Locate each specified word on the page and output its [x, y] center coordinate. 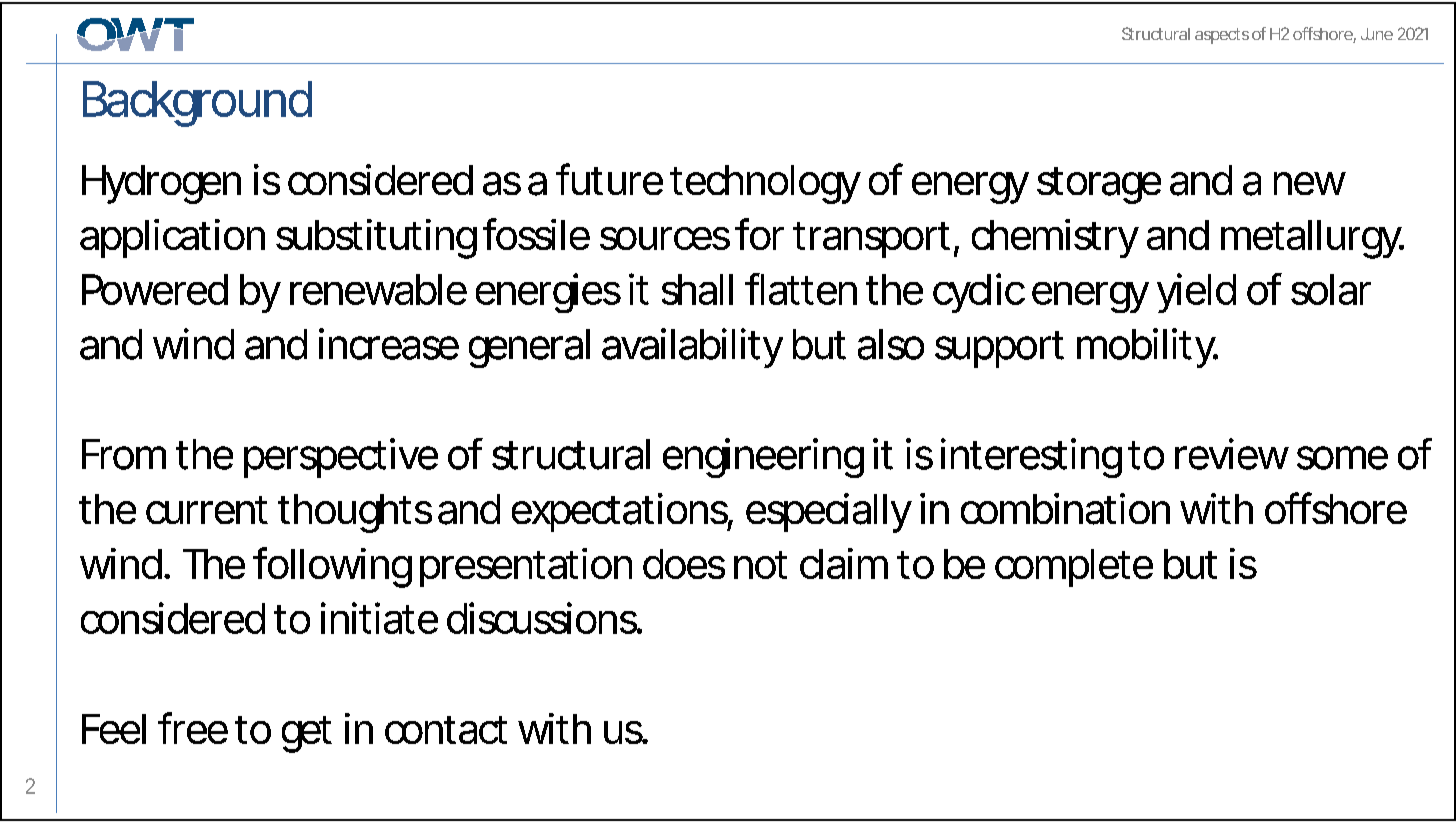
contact [446, 730]
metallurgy [1311, 239]
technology [765, 184]
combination [1065, 509]
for [759, 234]
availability [692, 348]
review [1232, 454]
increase [389, 344]
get [307, 734]
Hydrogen [161, 184]
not [760, 565]
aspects [1222, 36]
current [207, 510]
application [172, 238]
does [684, 564]
